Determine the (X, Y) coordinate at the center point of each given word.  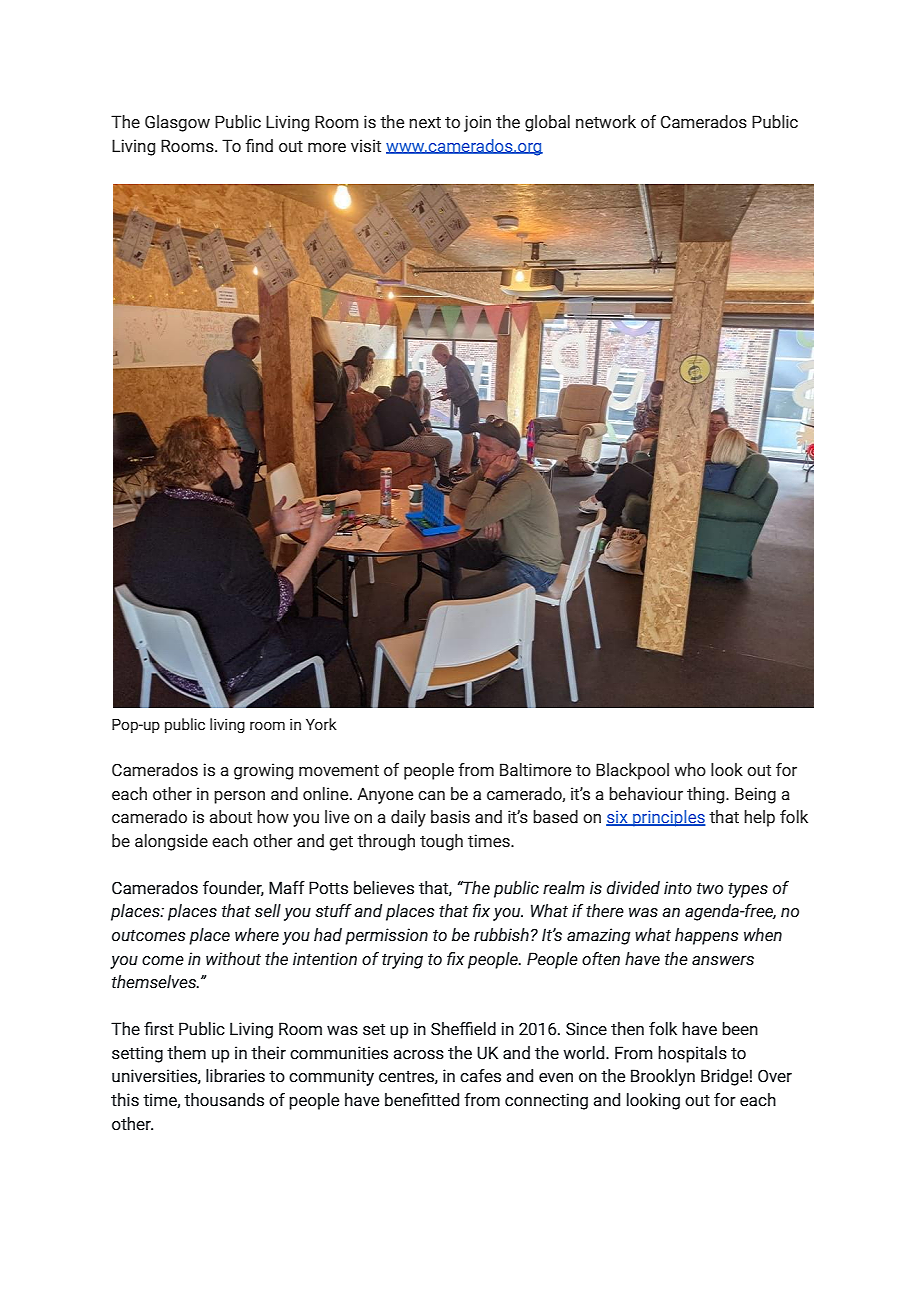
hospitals (692, 1054)
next (425, 123)
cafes (480, 1076)
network (606, 122)
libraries (235, 1076)
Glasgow (177, 123)
